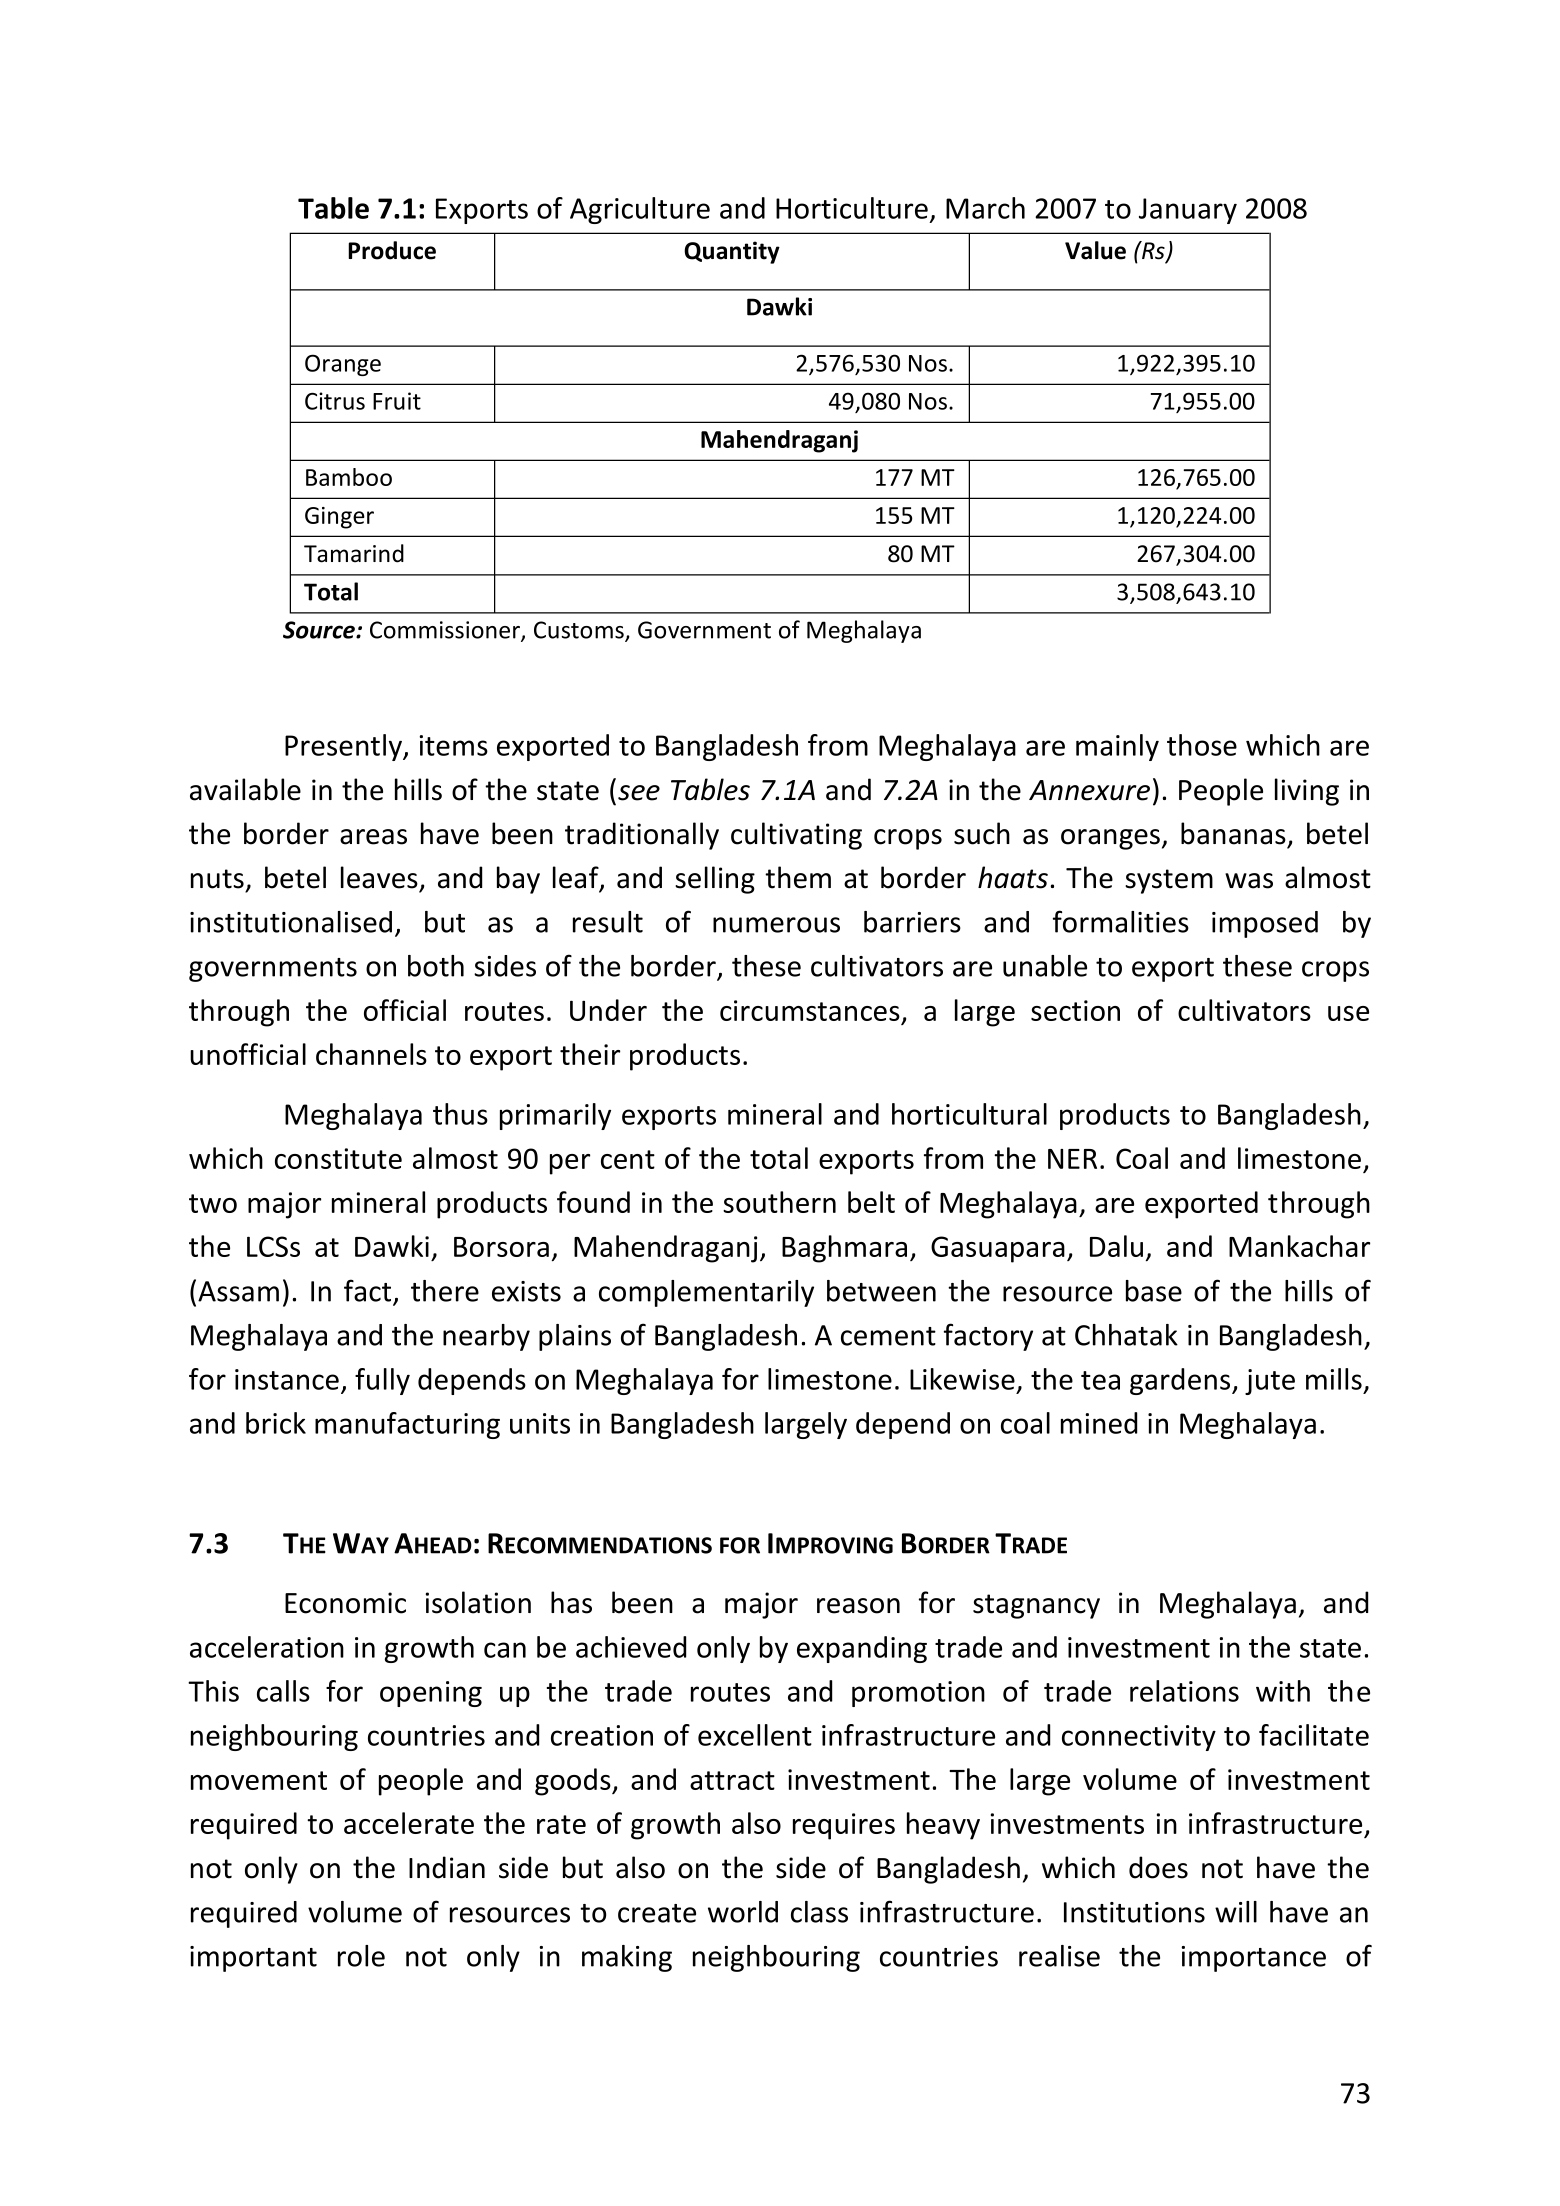 The image size is (1560, 2206). I want to click on cultivating, so click(796, 836).
